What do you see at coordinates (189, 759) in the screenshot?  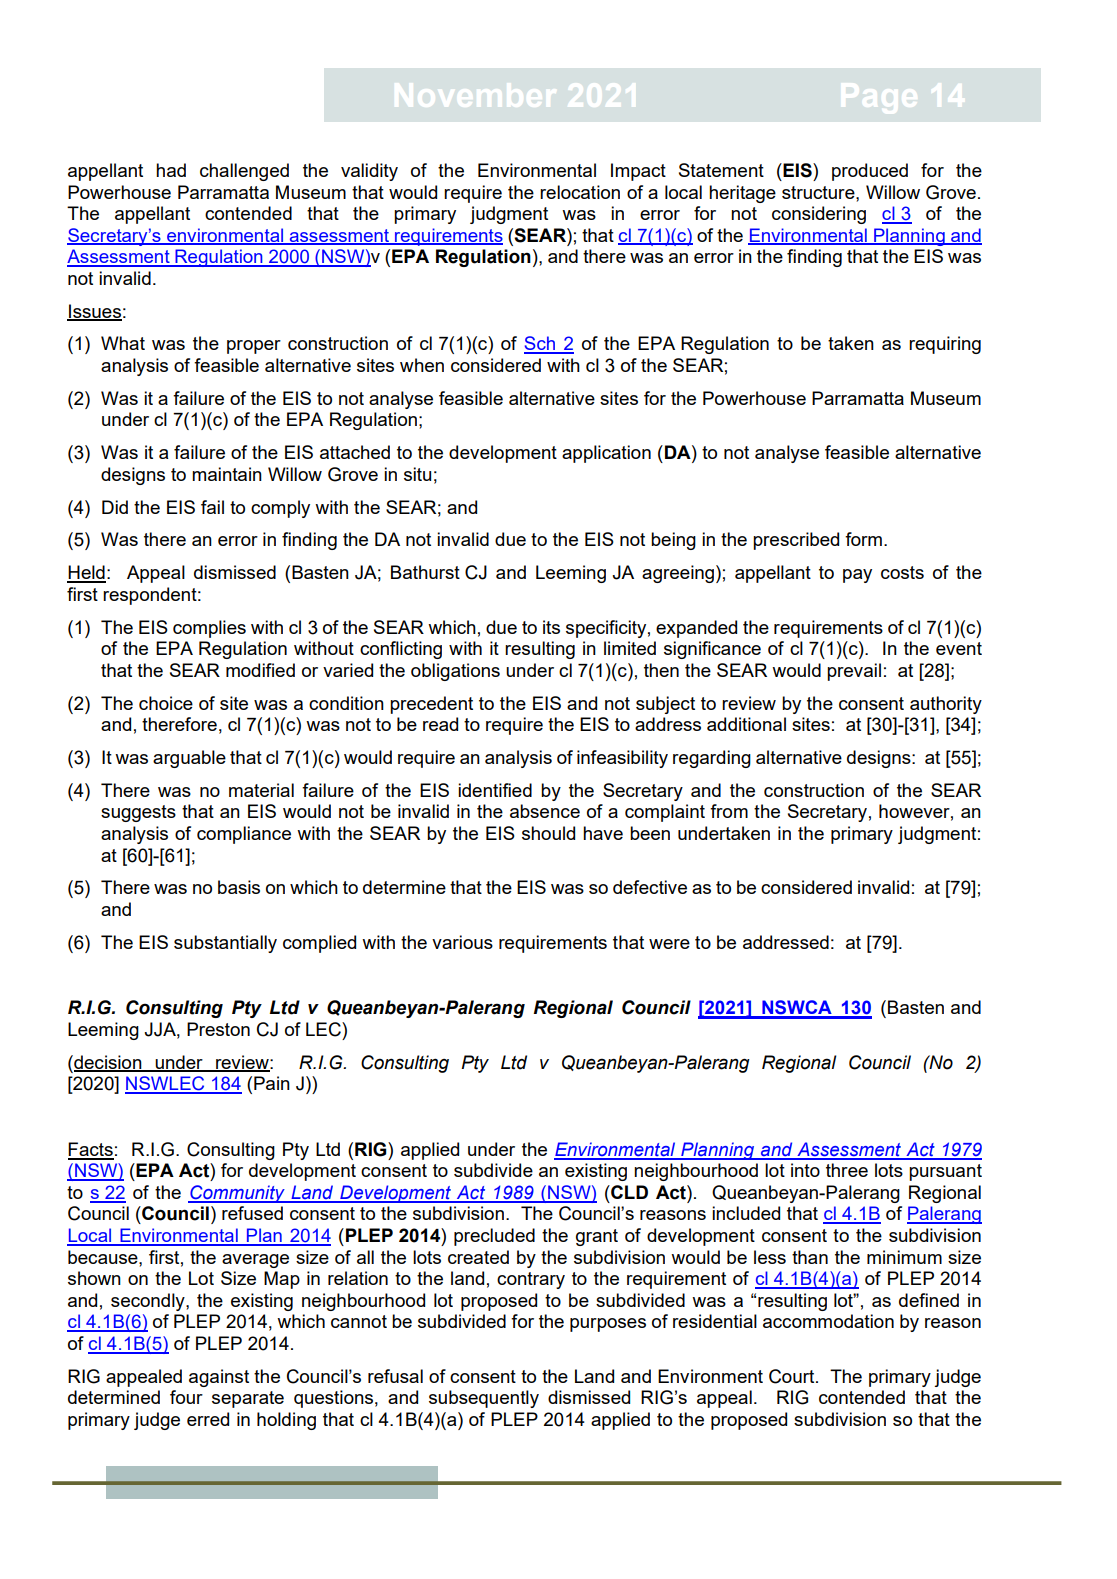 I see `arguable` at bounding box center [189, 759].
